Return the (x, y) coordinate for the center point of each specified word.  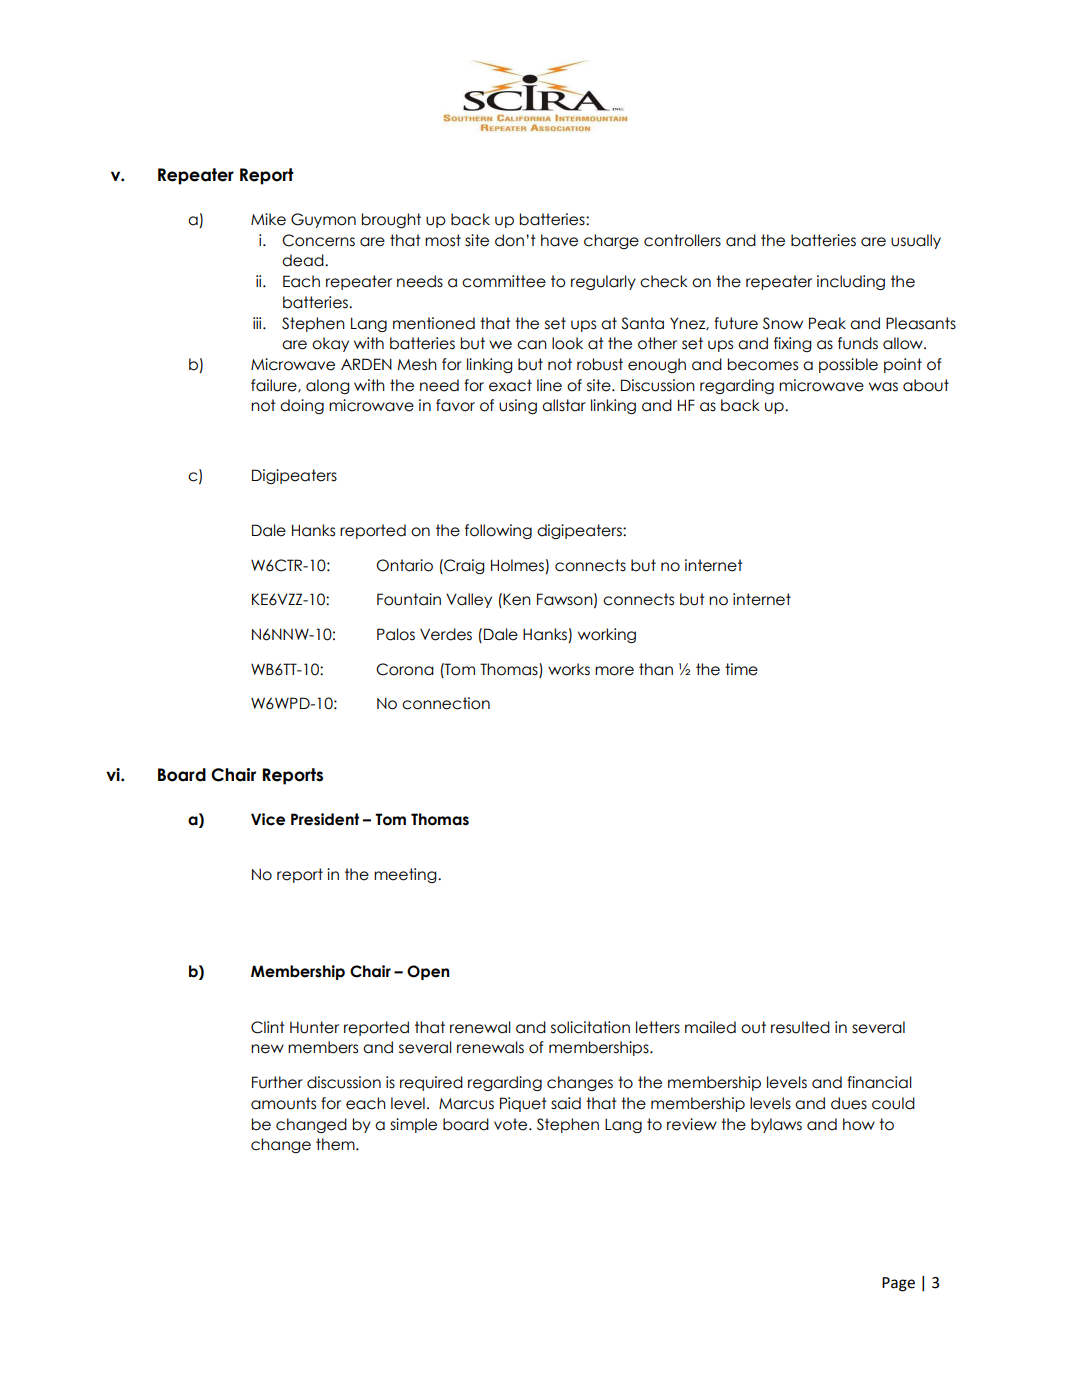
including (851, 282)
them (336, 1144)
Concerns (318, 240)
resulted (800, 1027)
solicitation (590, 1027)
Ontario (404, 565)
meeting (406, 875)
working (607, 635)
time (741, 669)
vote (512, 1124)
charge (611, 241)
